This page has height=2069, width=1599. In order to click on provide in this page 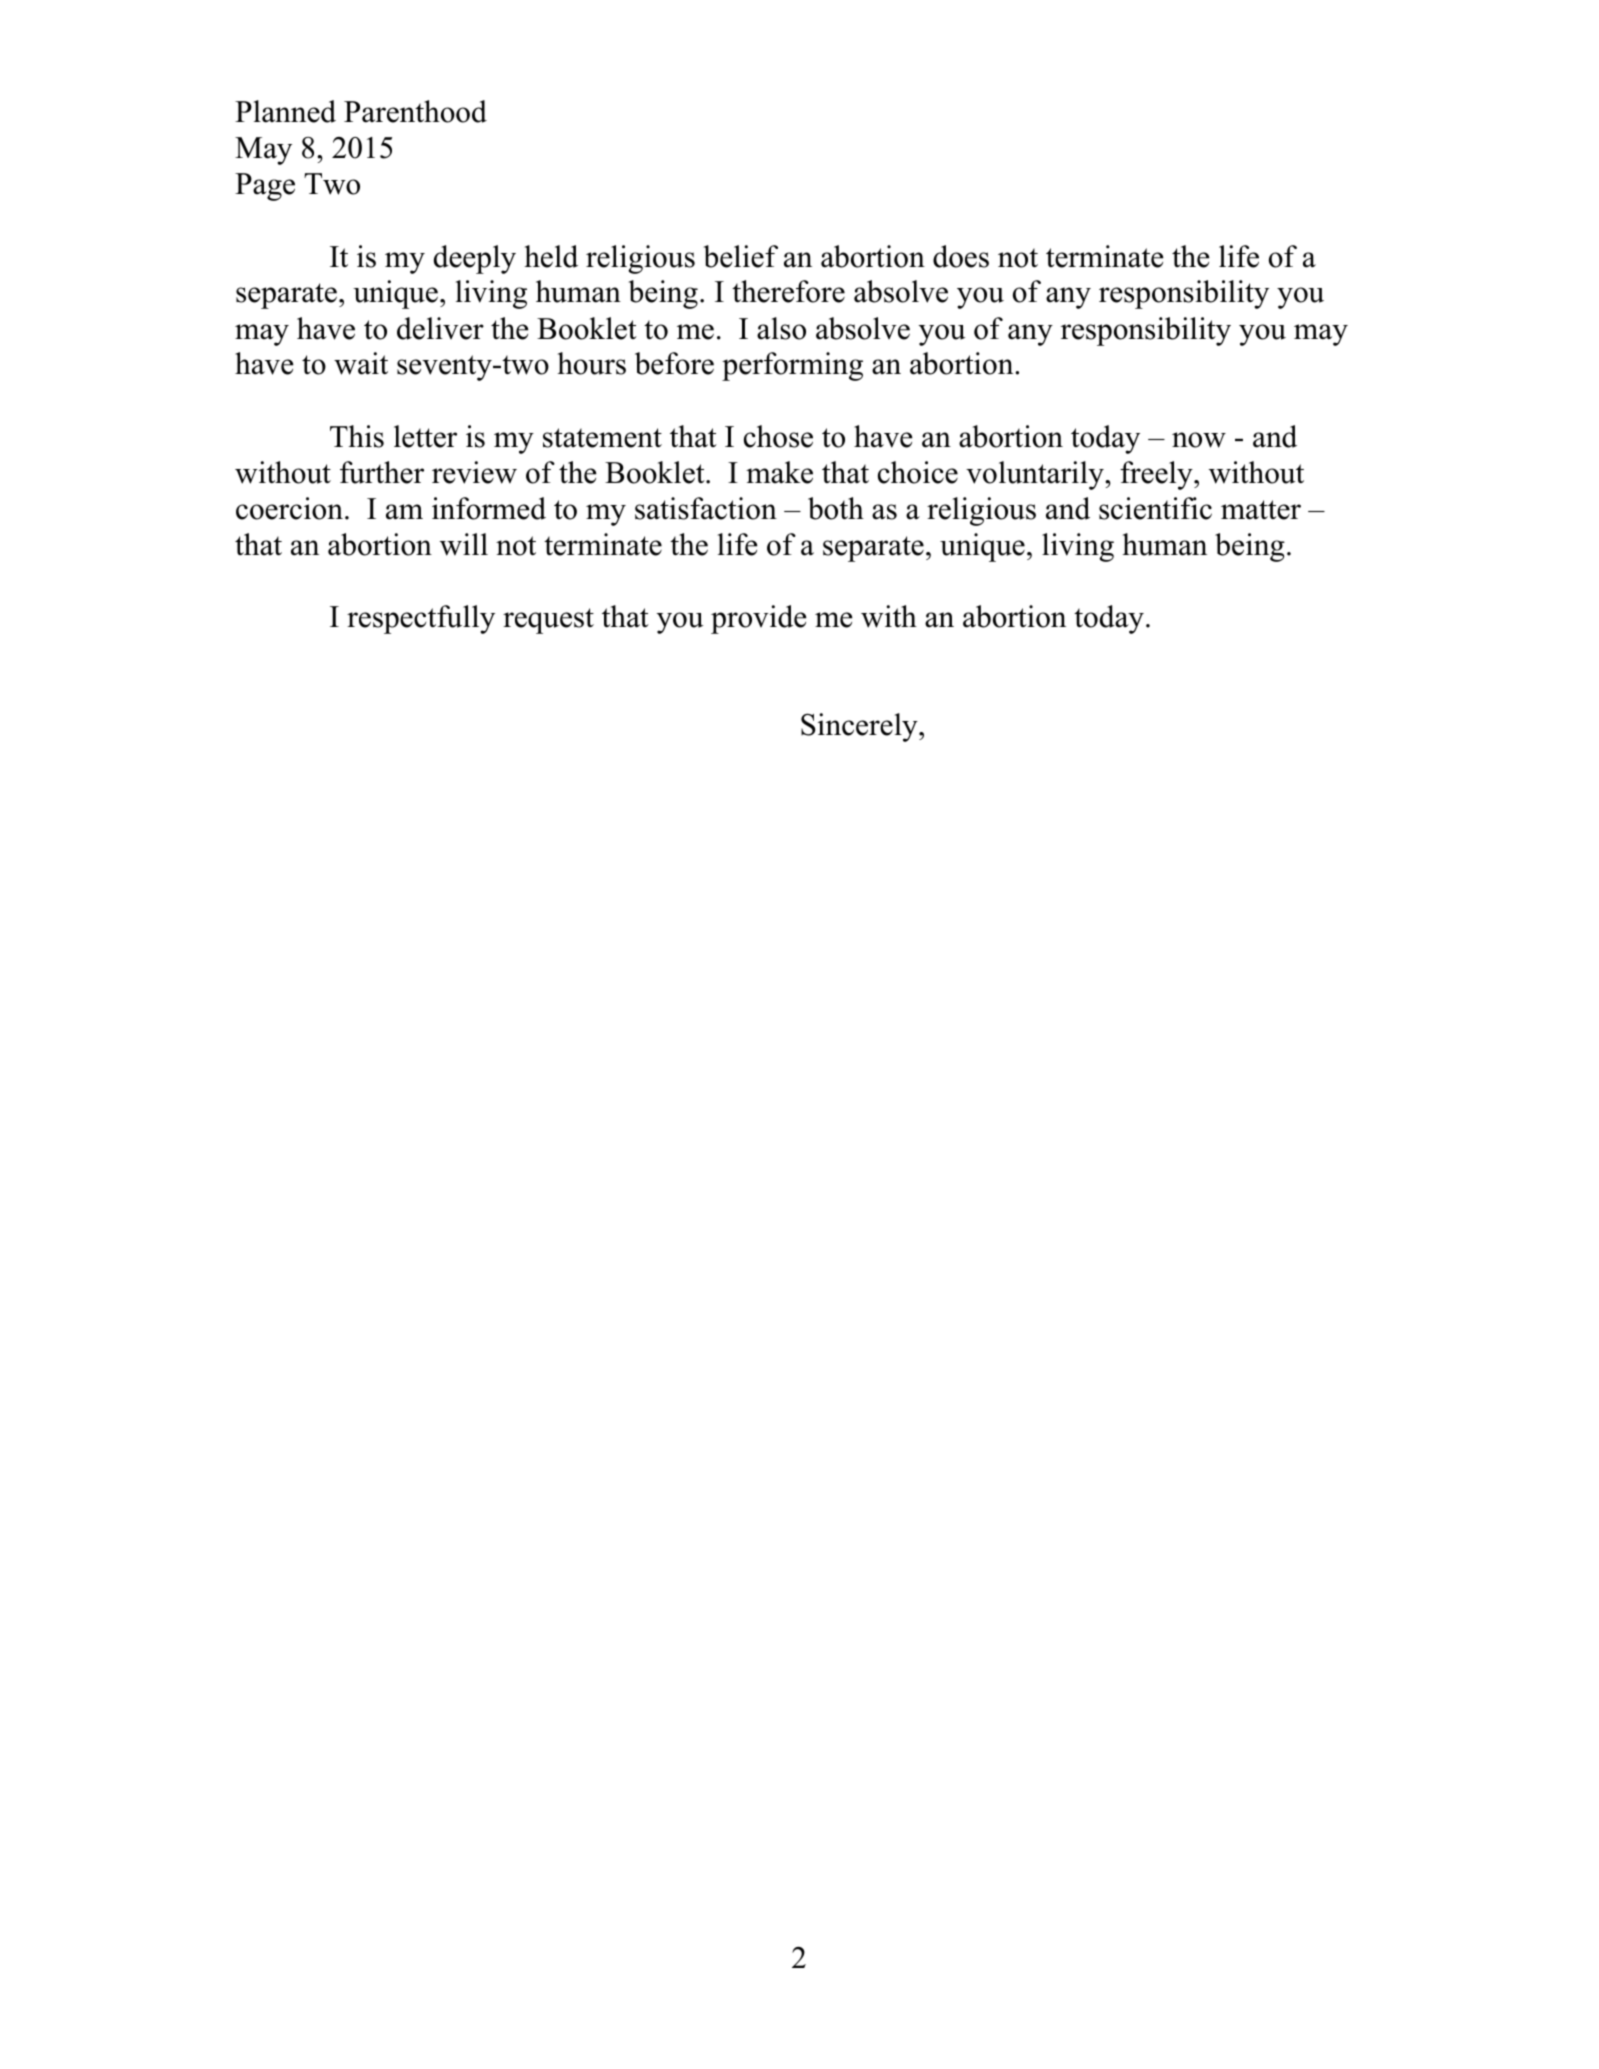, I will do `click(759, 619)`.
